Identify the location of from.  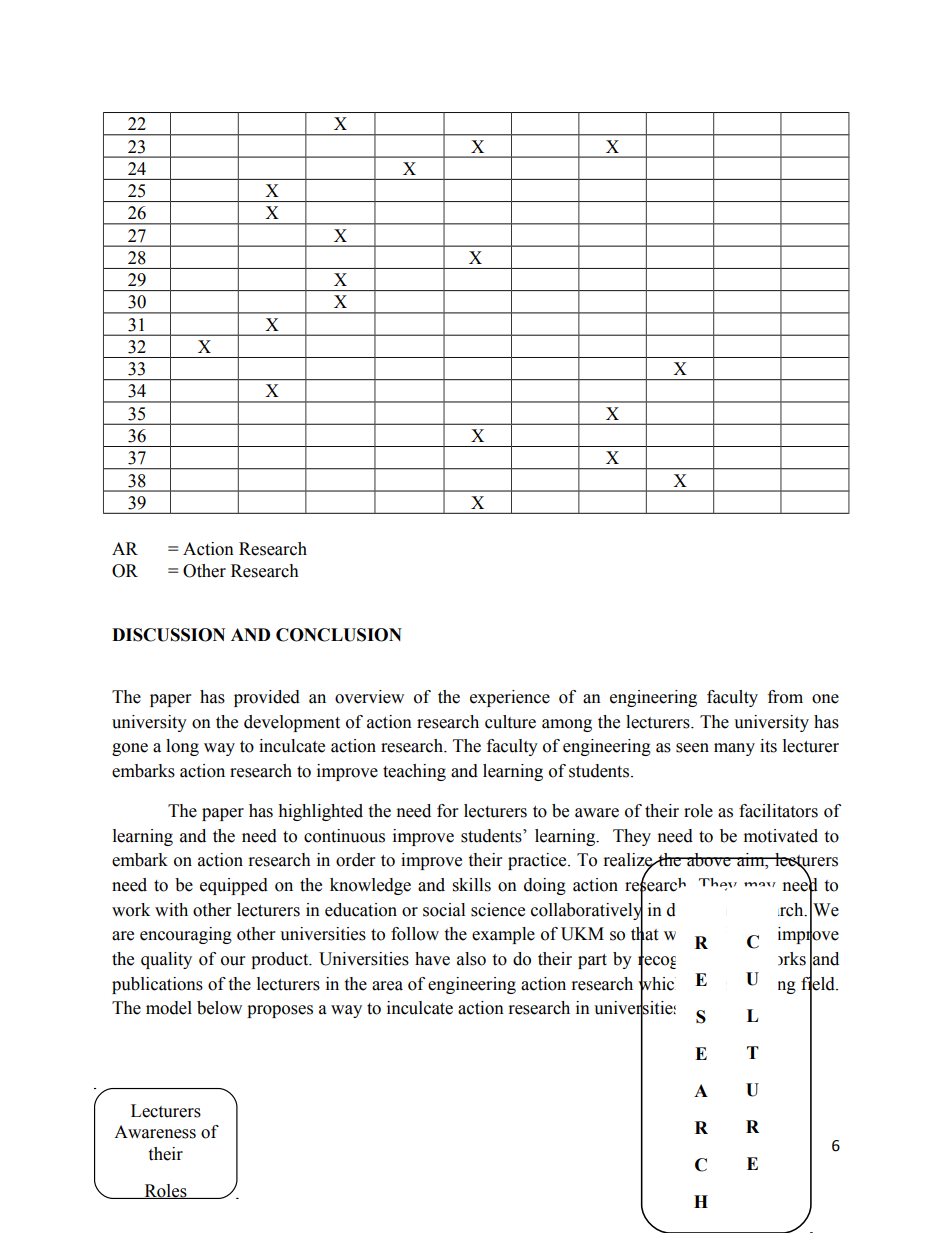
(785, 697).
